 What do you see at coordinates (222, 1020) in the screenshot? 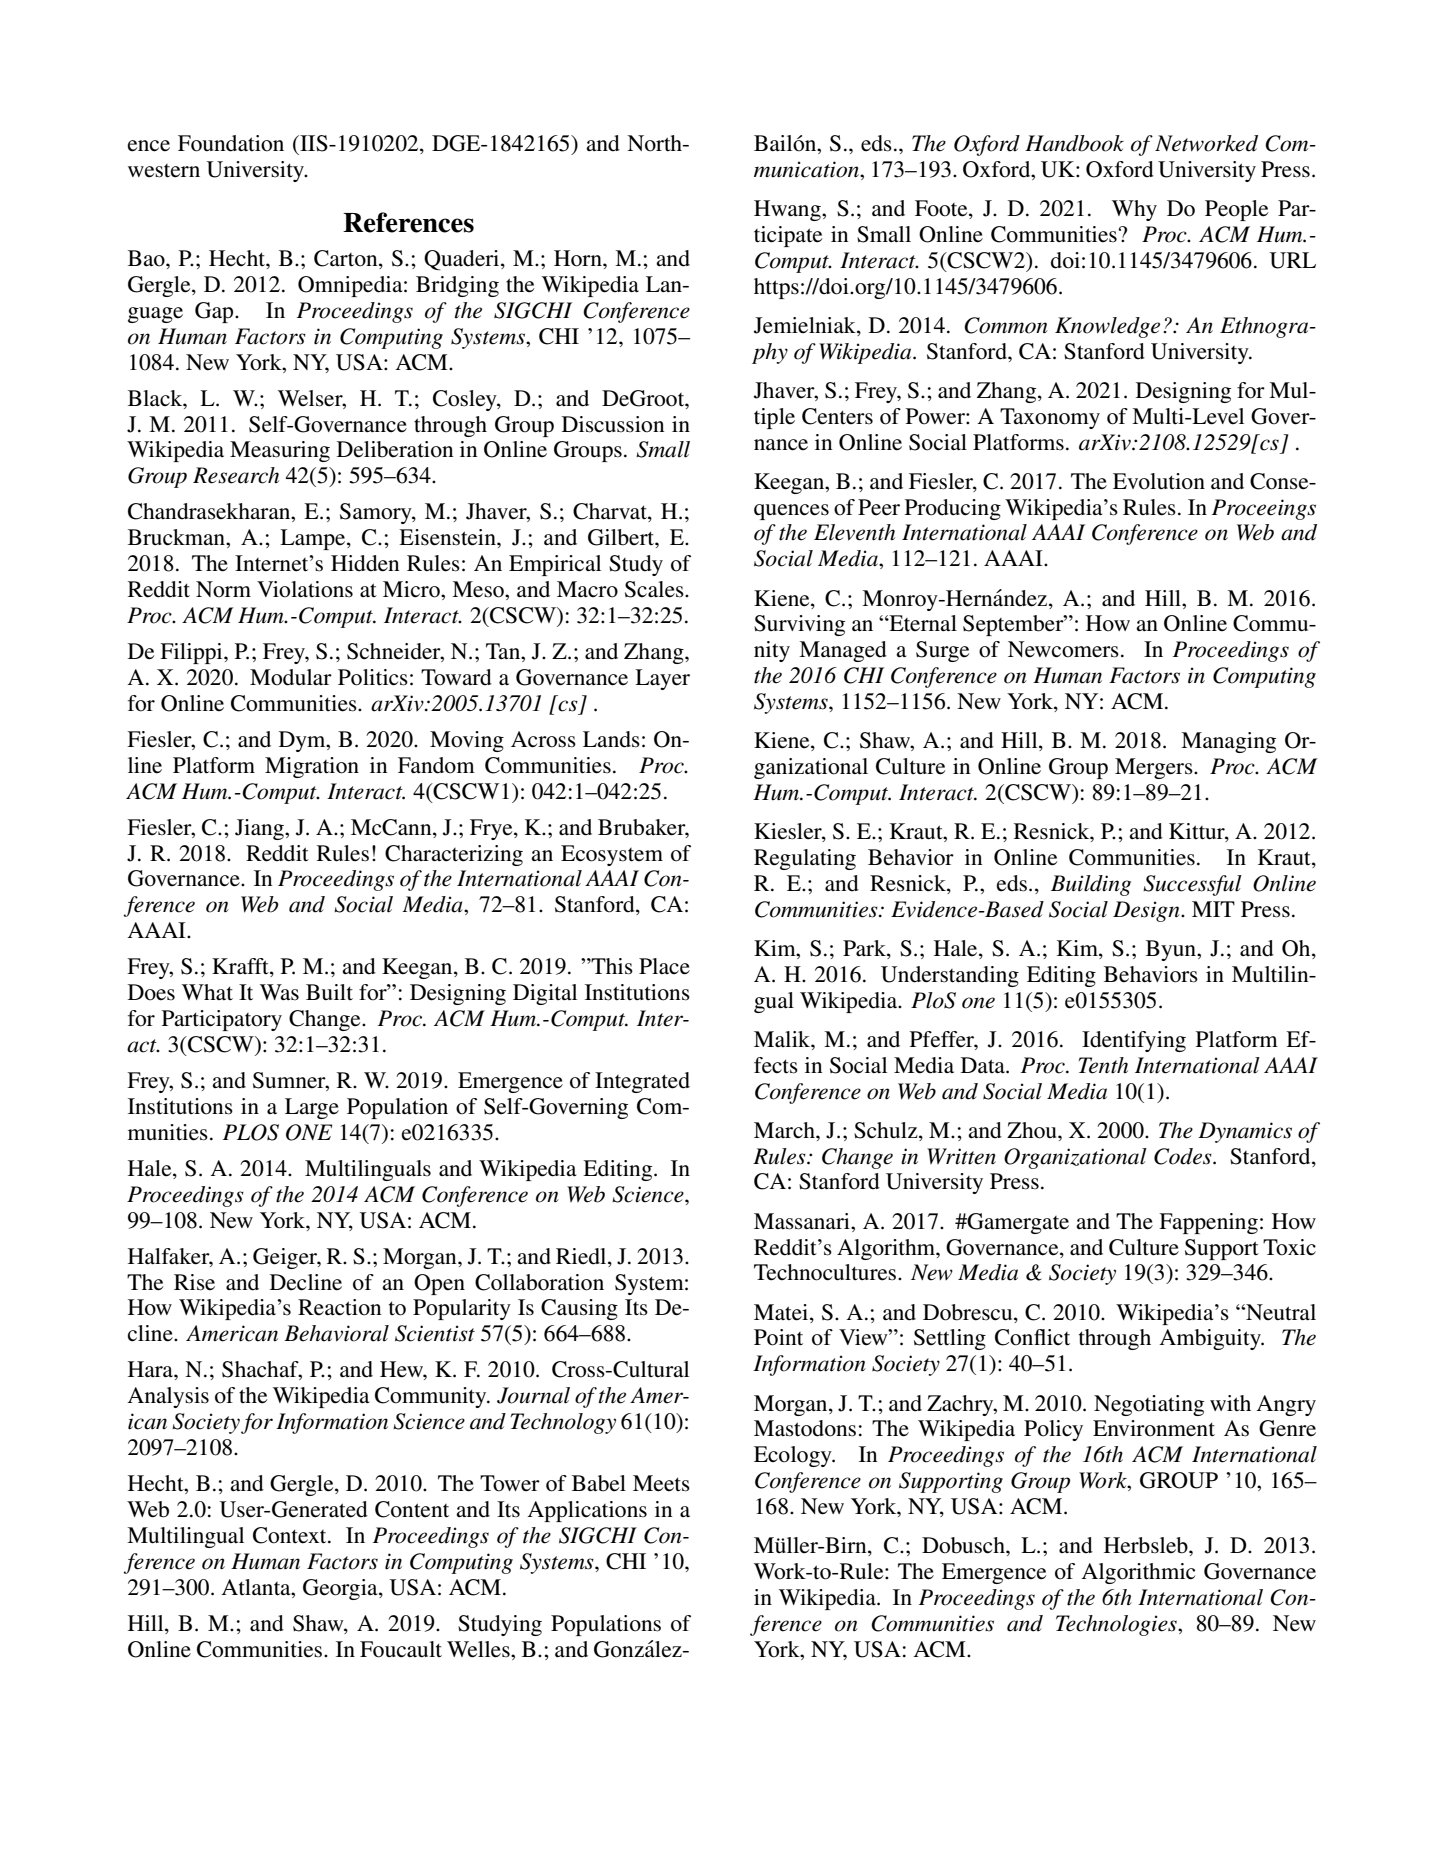
I see `Participatory` at bounding box center [222, 1020].
